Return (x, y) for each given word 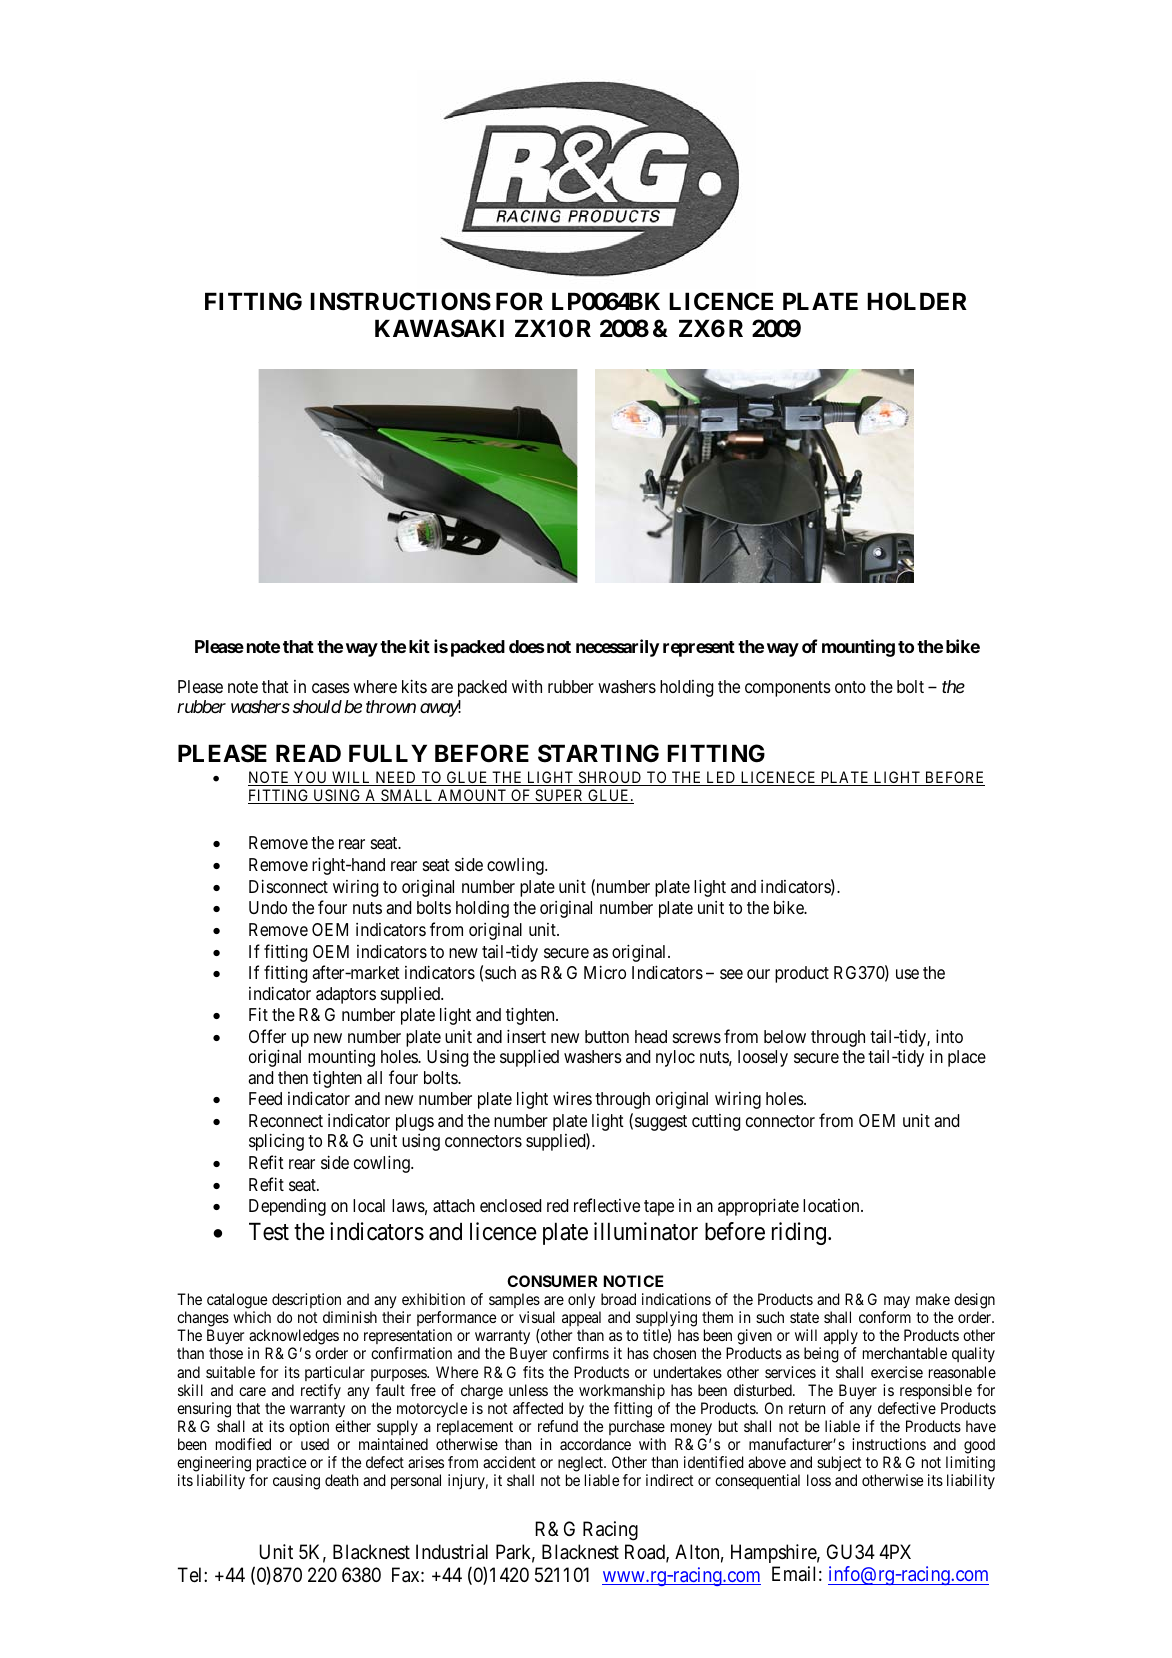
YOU (311, 778)
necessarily (617, 648)
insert (526, 1036)
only (581, 1301)
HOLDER (917, 301)
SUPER (559, 796)
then (293, 1077)
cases (331, 688)
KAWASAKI (439, 328)
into (949, 1036)
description (306, 1300)
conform (885, 1317)
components (788, 689)
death (341, 1480)
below (785, 1036)
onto (850, 687)
